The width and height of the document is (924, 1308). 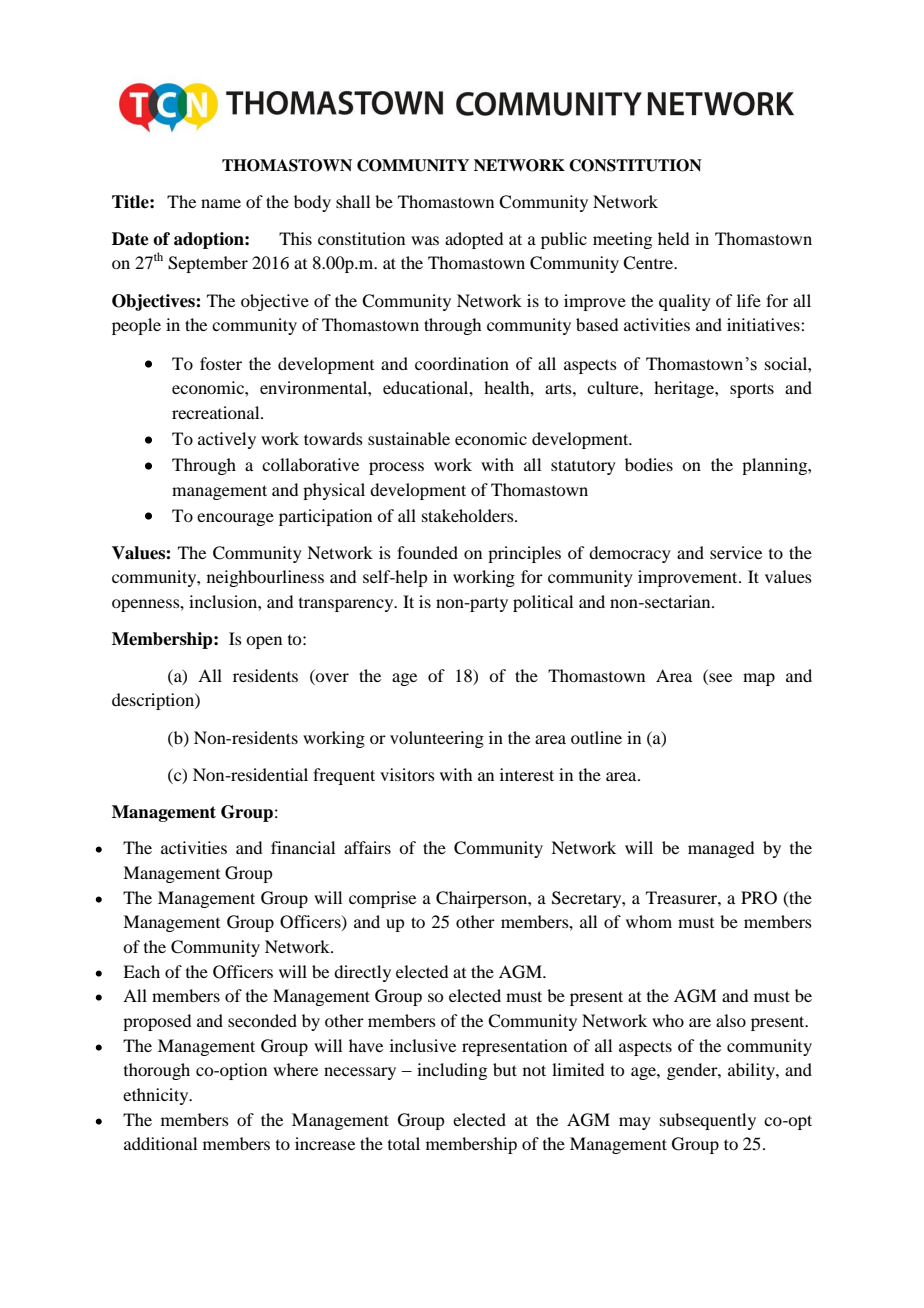 What do you see at coordinates (409, 438) in the document?
I see `sustainable` at bounding box center [409, 438].
